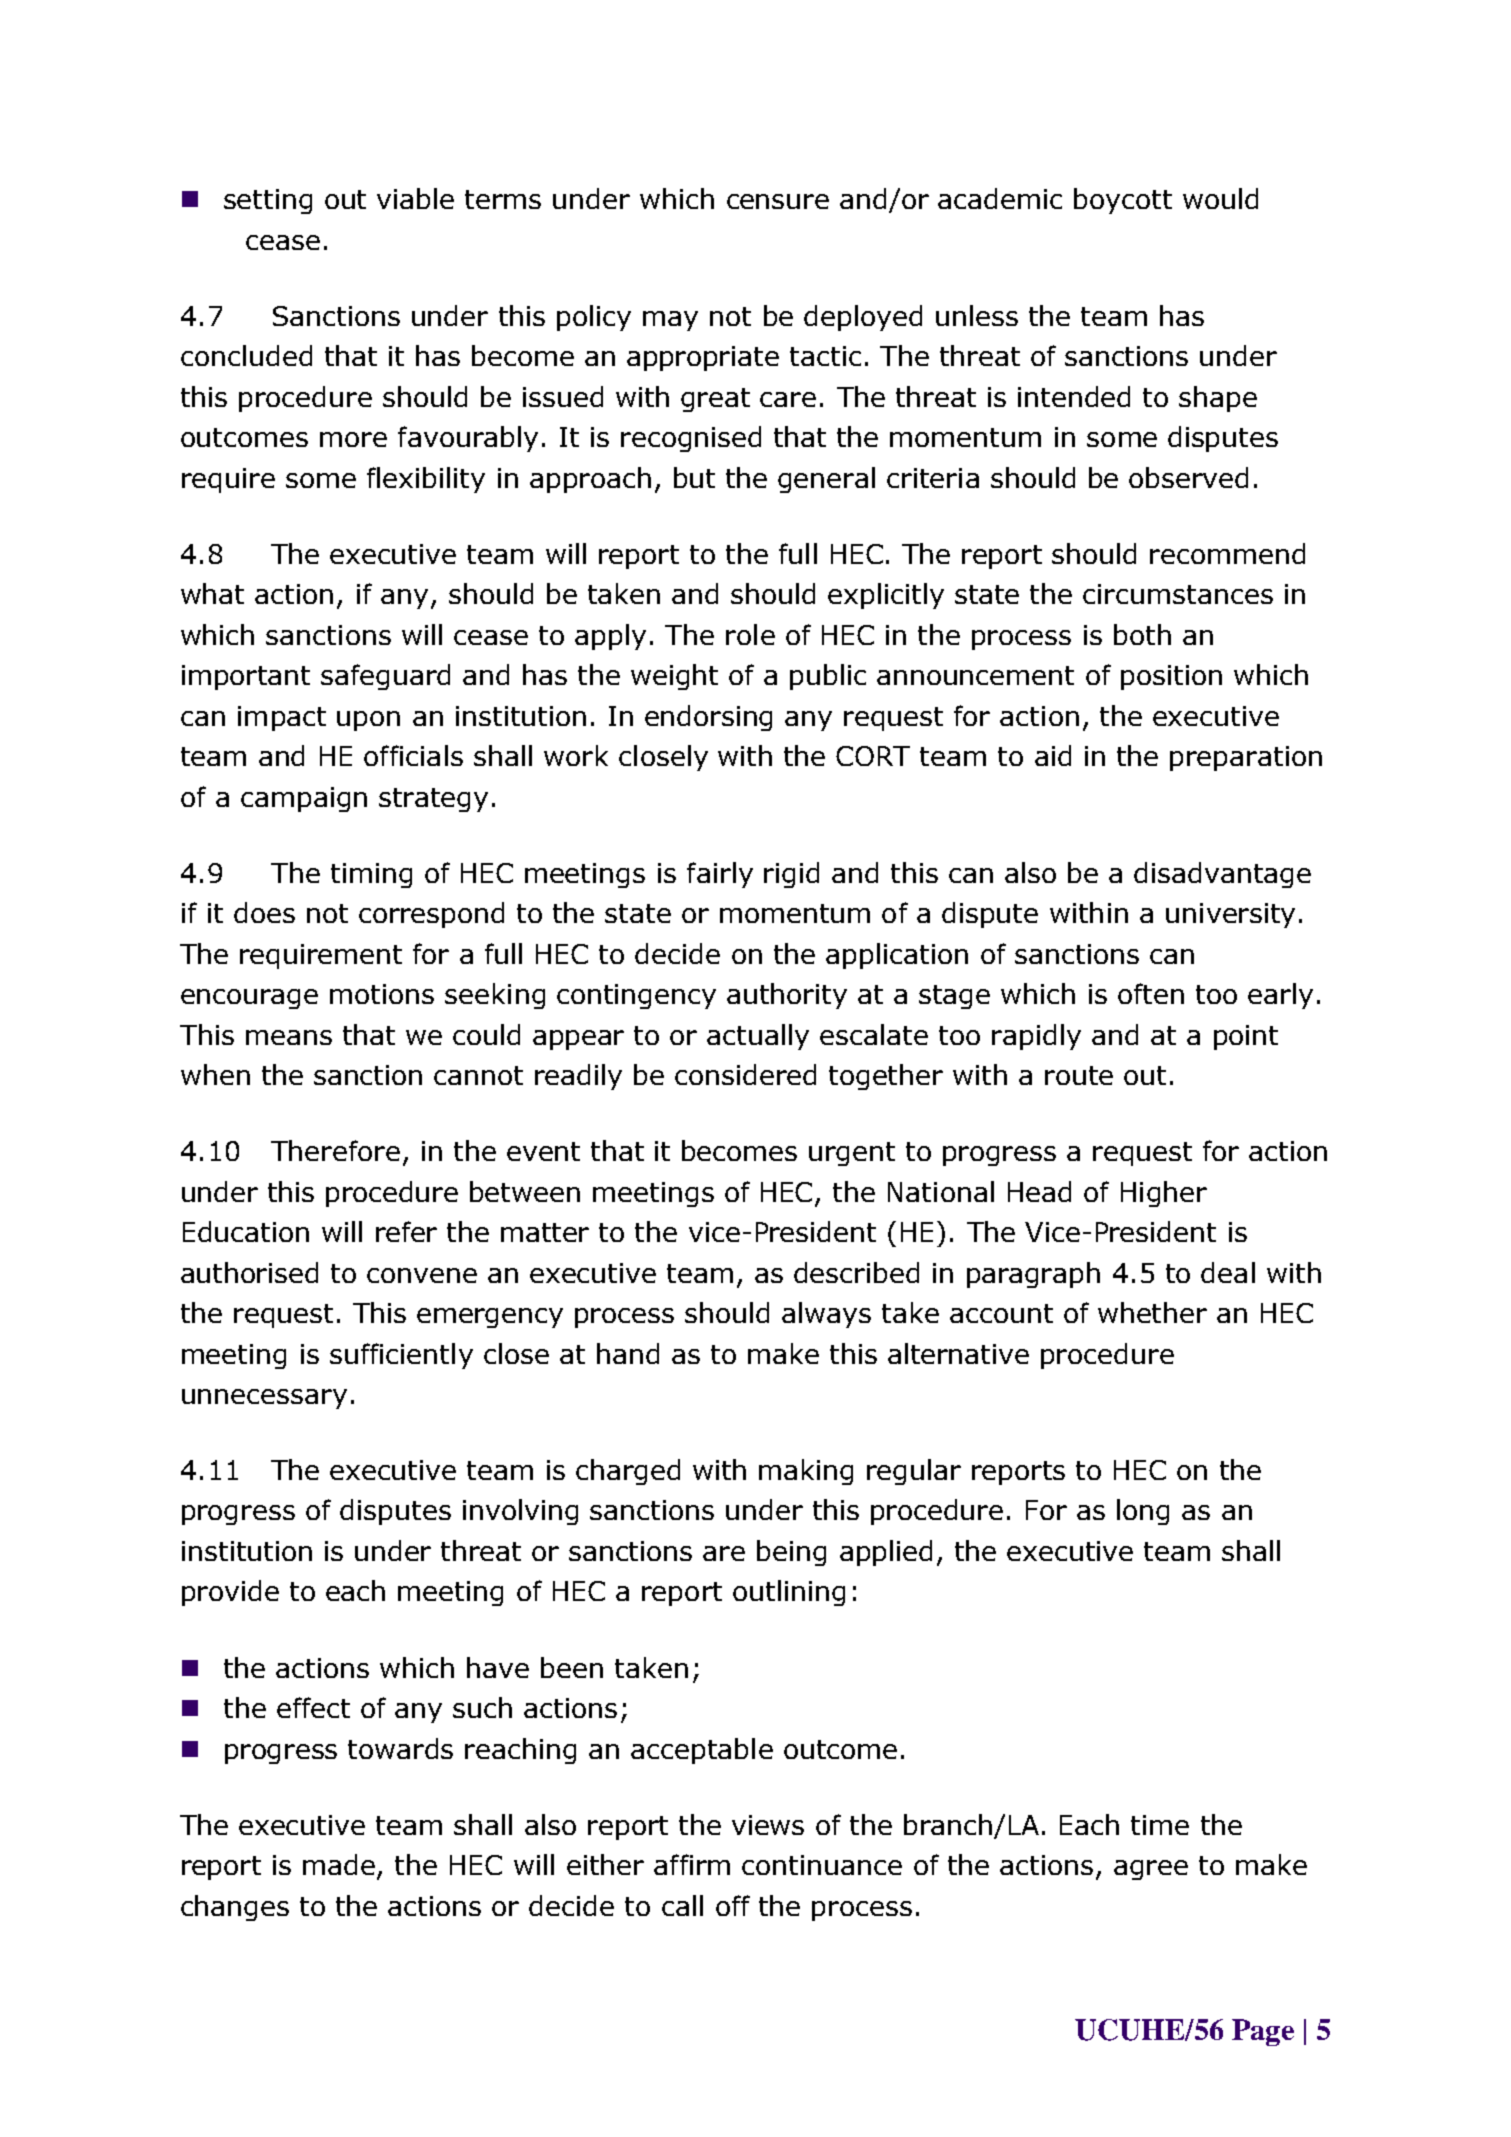  I want to click on boycott, so click(1123, 201).
